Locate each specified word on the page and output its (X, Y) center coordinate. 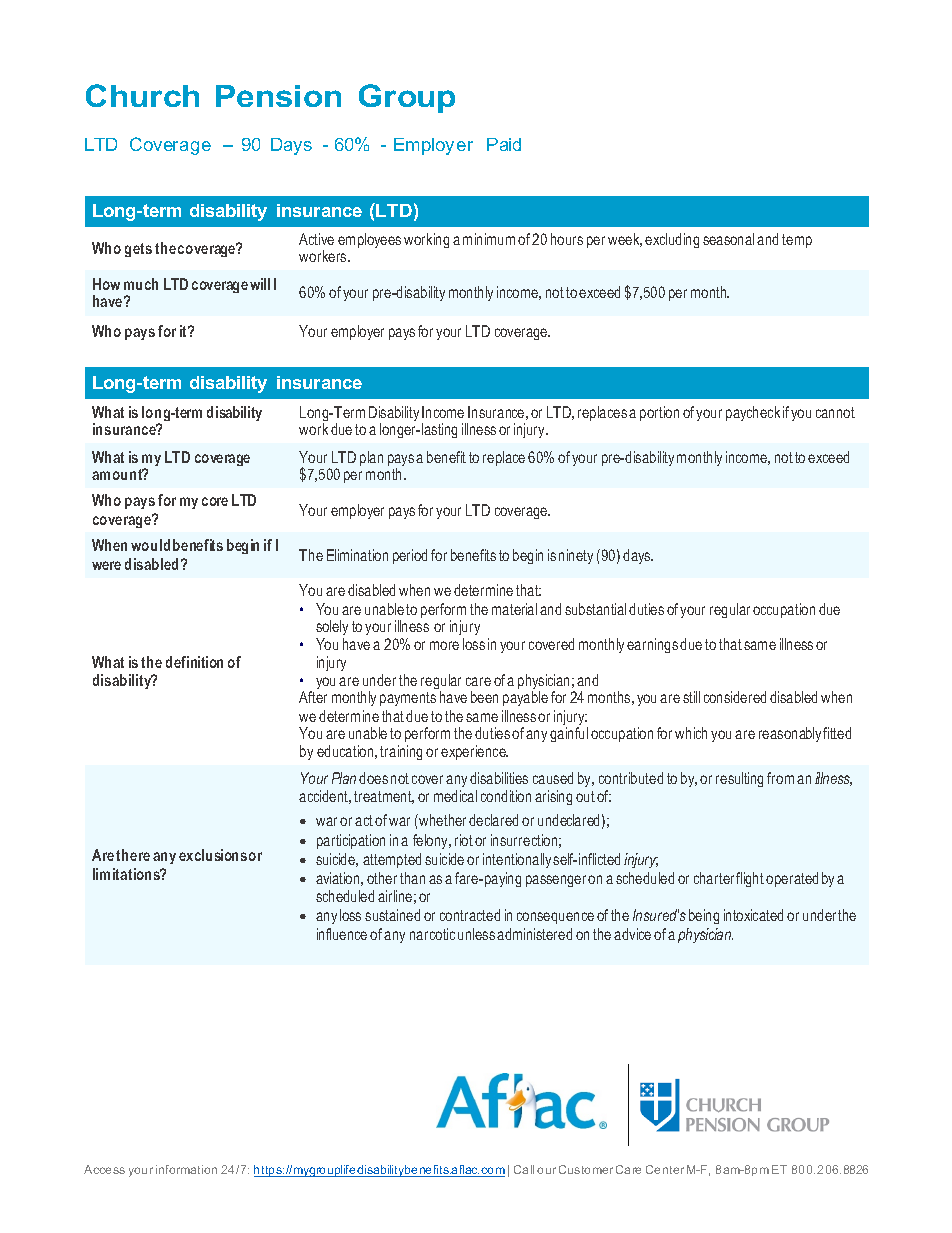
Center (665, 1169)
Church (142, 95)
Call (524, 1169)
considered (735, 697)
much (141, 284)
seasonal (728, 239)
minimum (489, 239)
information (186, 1169)
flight (750, 879)
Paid (504, 144)
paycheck (753, 413)
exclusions (213, 855)
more (444, 645)
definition (194, 662)
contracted (470, 915)
